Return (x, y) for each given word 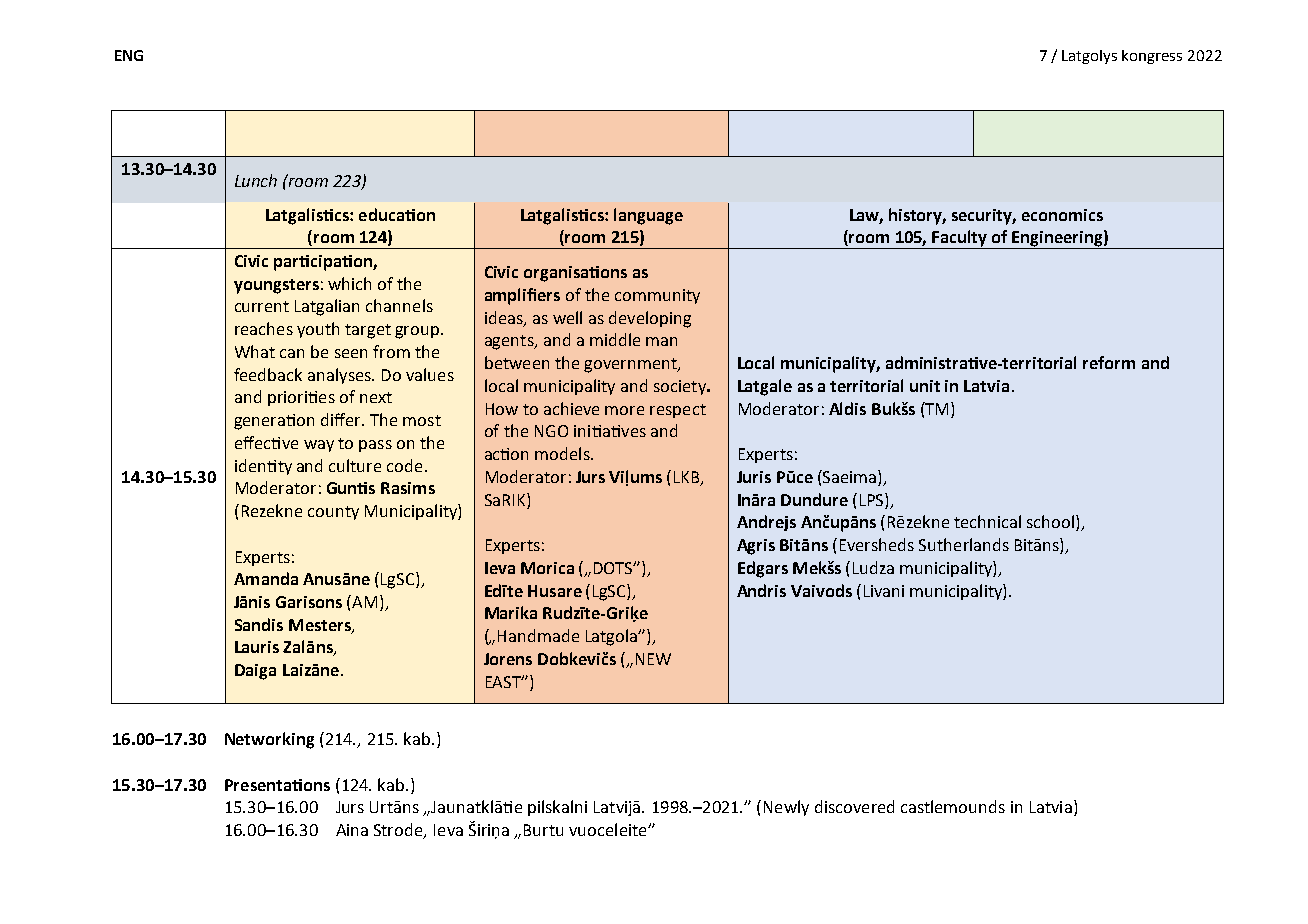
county (333, 513)
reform (1109, 362)
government (631, 365)
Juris (754, 477)
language (648, 216)
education (397, 214)
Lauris (257, 647)
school (1052, 523)
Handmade (538, 635)
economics (1062, 215)
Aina (352, 830)
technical (987, 521)
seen (351, 353)
